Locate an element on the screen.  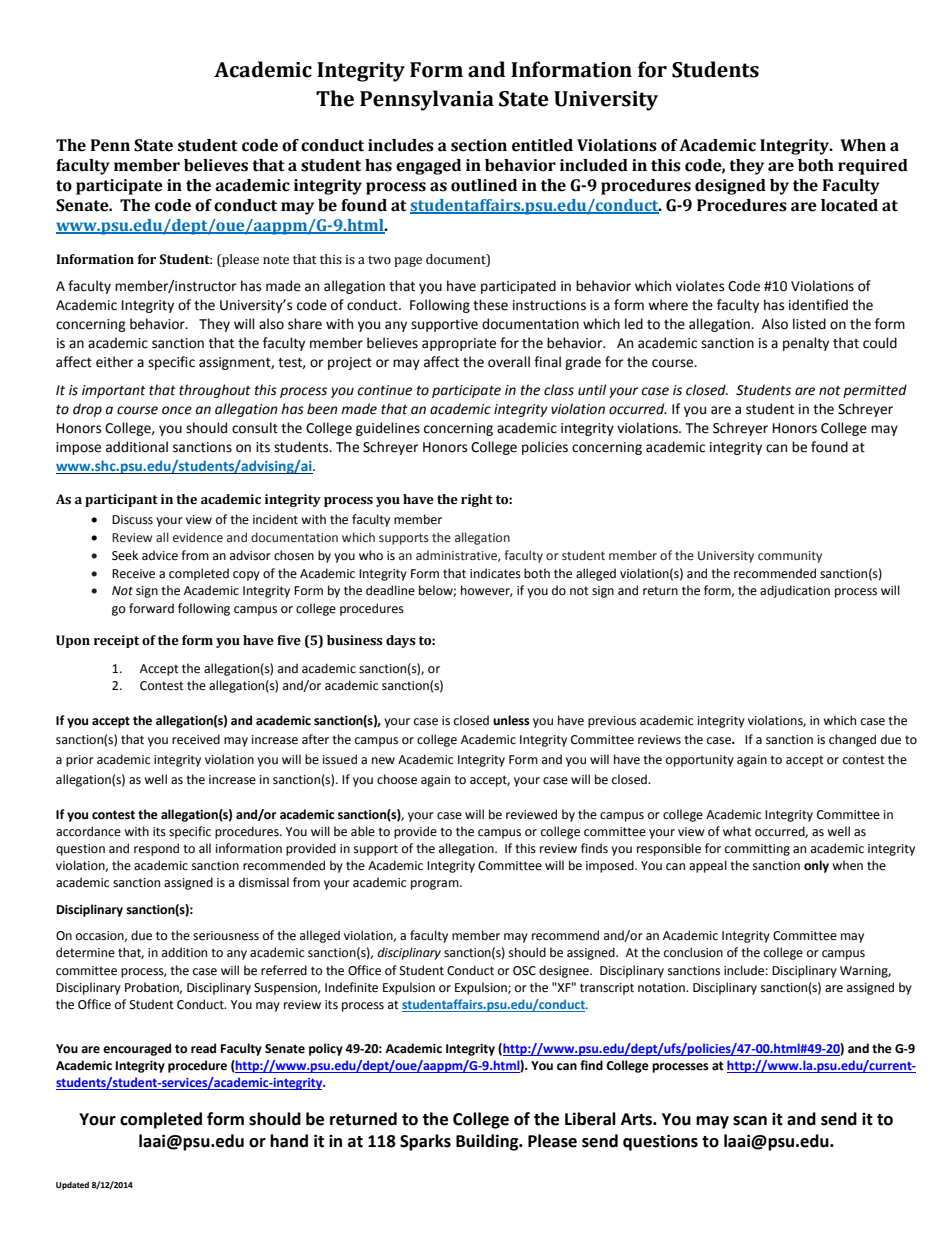
program is located at coordinates (436, 885).
